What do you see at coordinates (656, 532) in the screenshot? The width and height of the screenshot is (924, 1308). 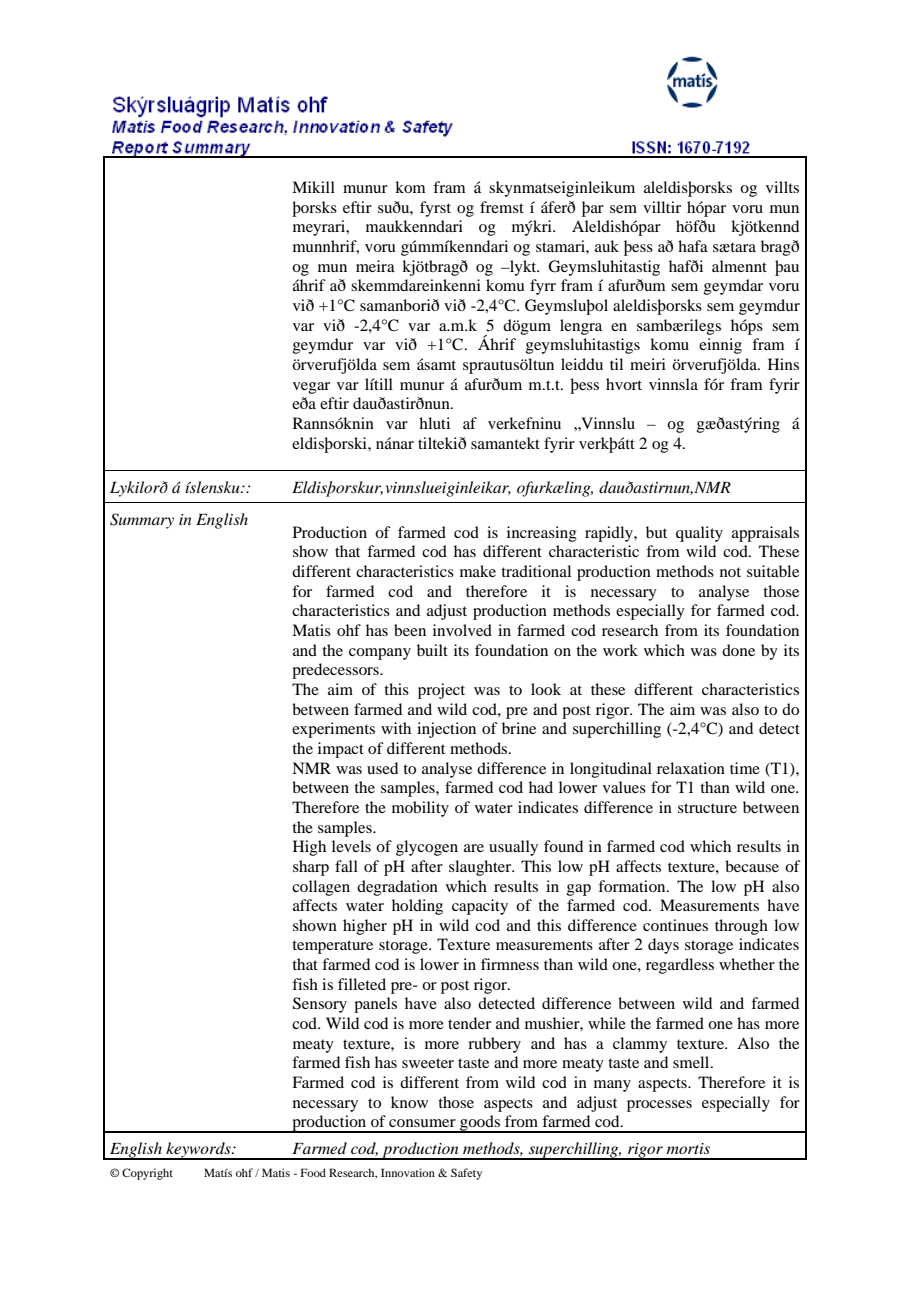 I see `but` at bounding box center [656, 532].
